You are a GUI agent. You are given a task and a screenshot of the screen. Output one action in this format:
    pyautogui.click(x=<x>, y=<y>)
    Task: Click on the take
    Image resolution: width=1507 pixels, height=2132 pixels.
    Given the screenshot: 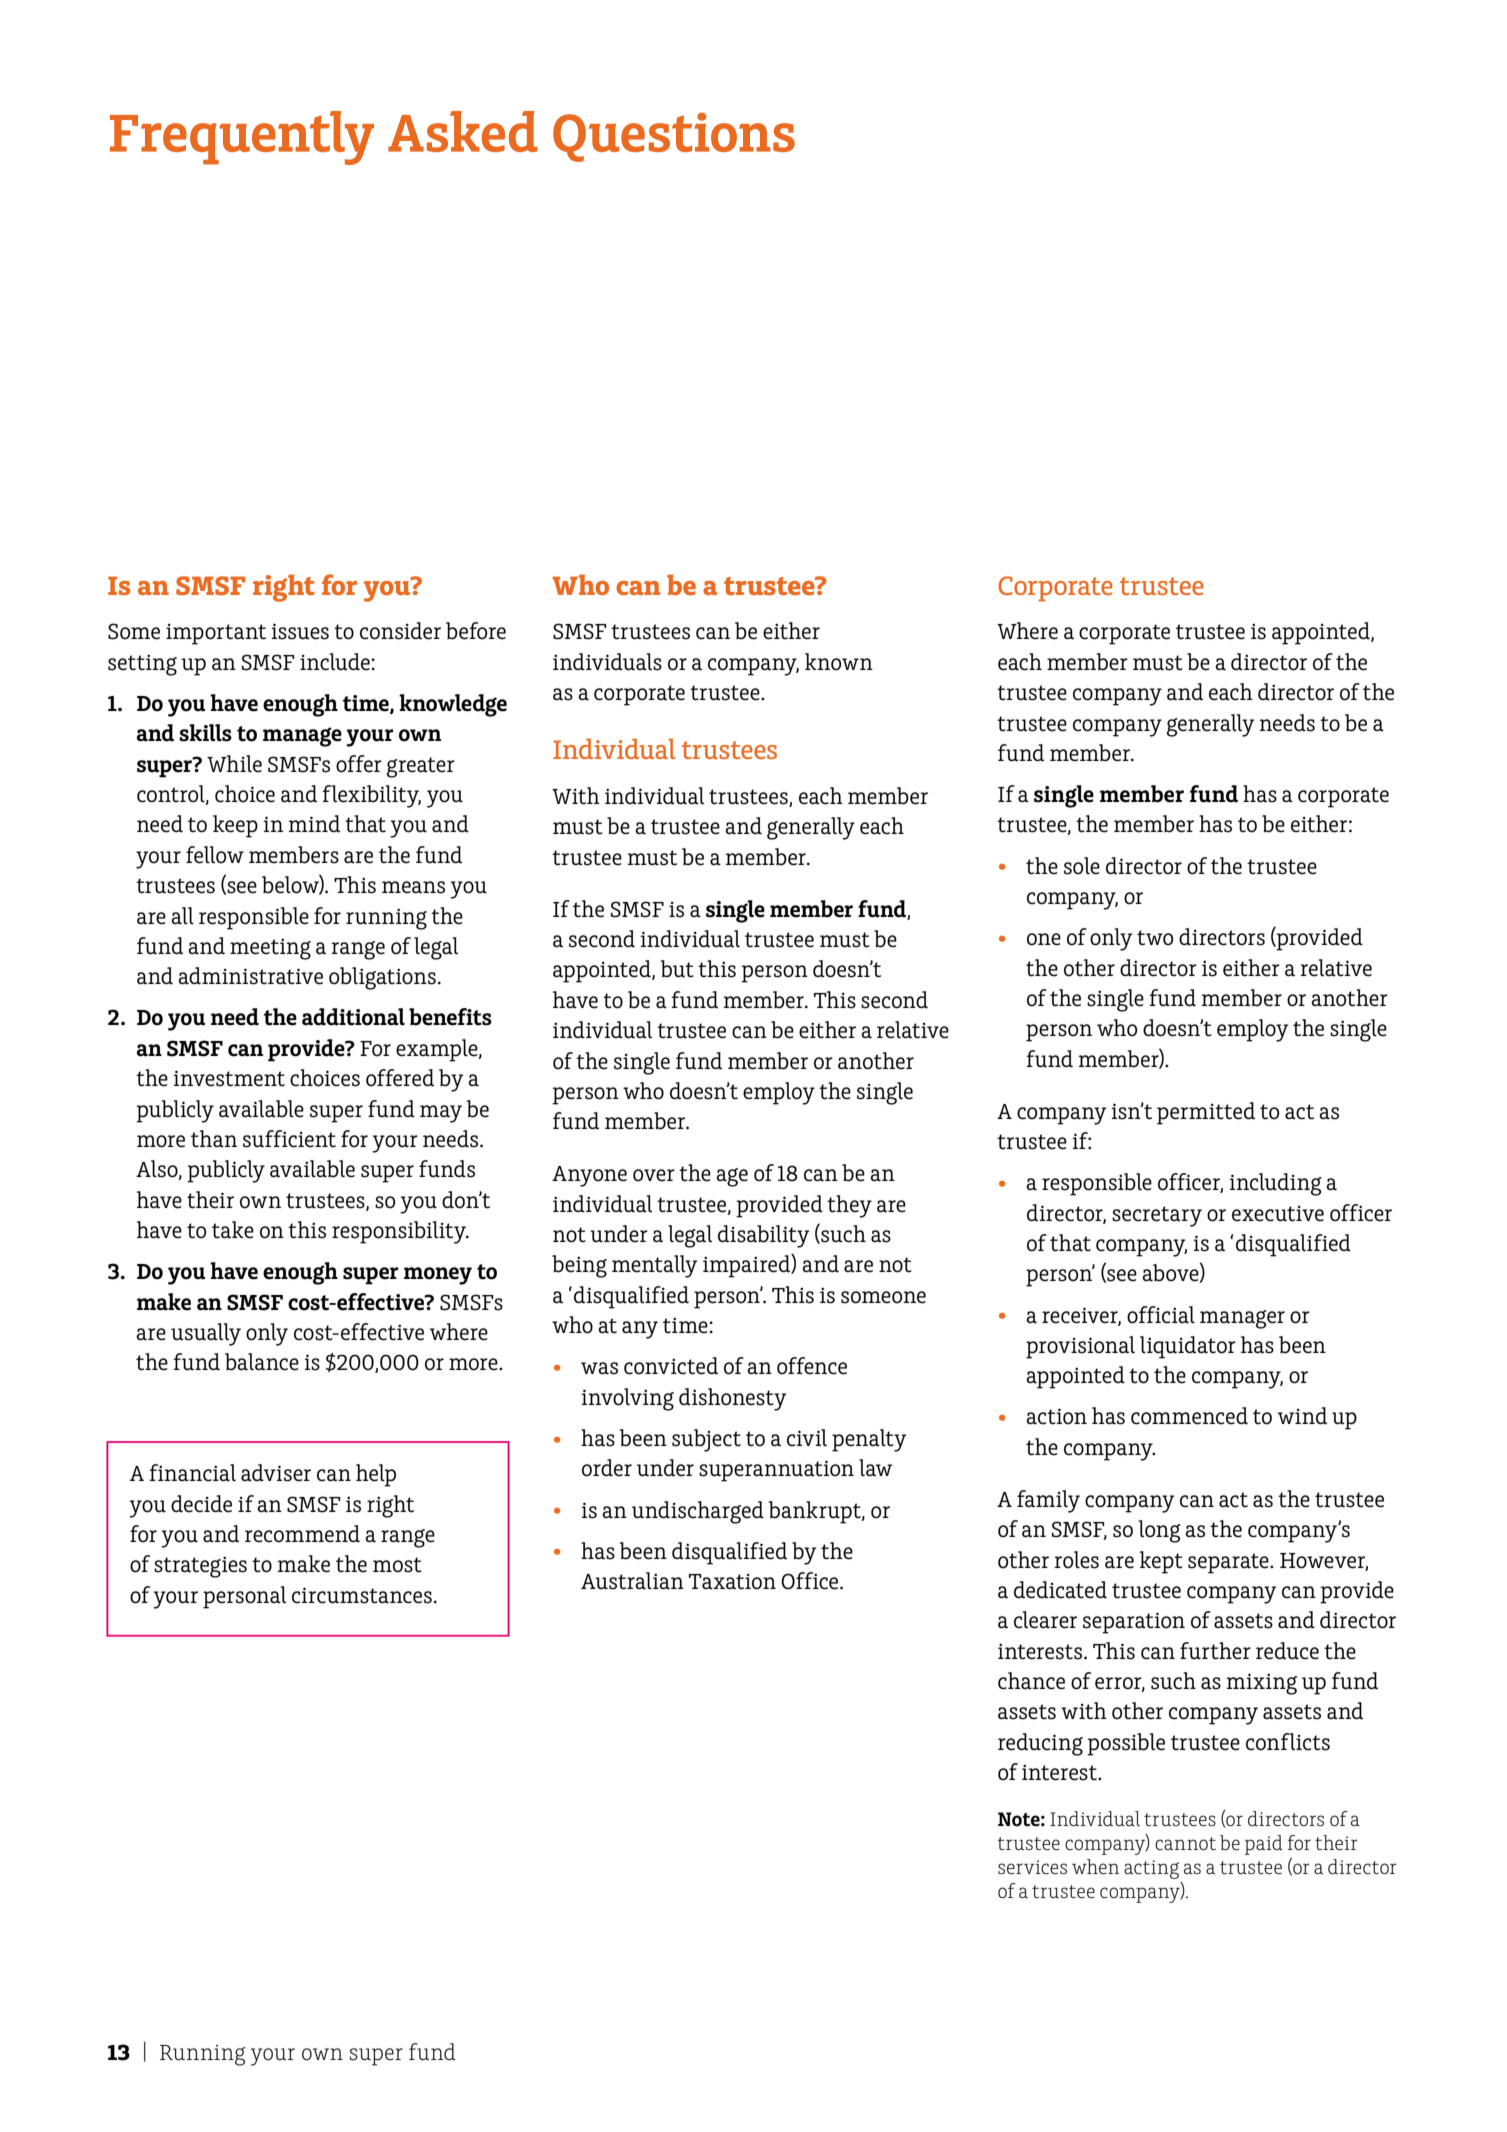 What is the action you would take?
    pyautogui.click(x=233, y=1230)
